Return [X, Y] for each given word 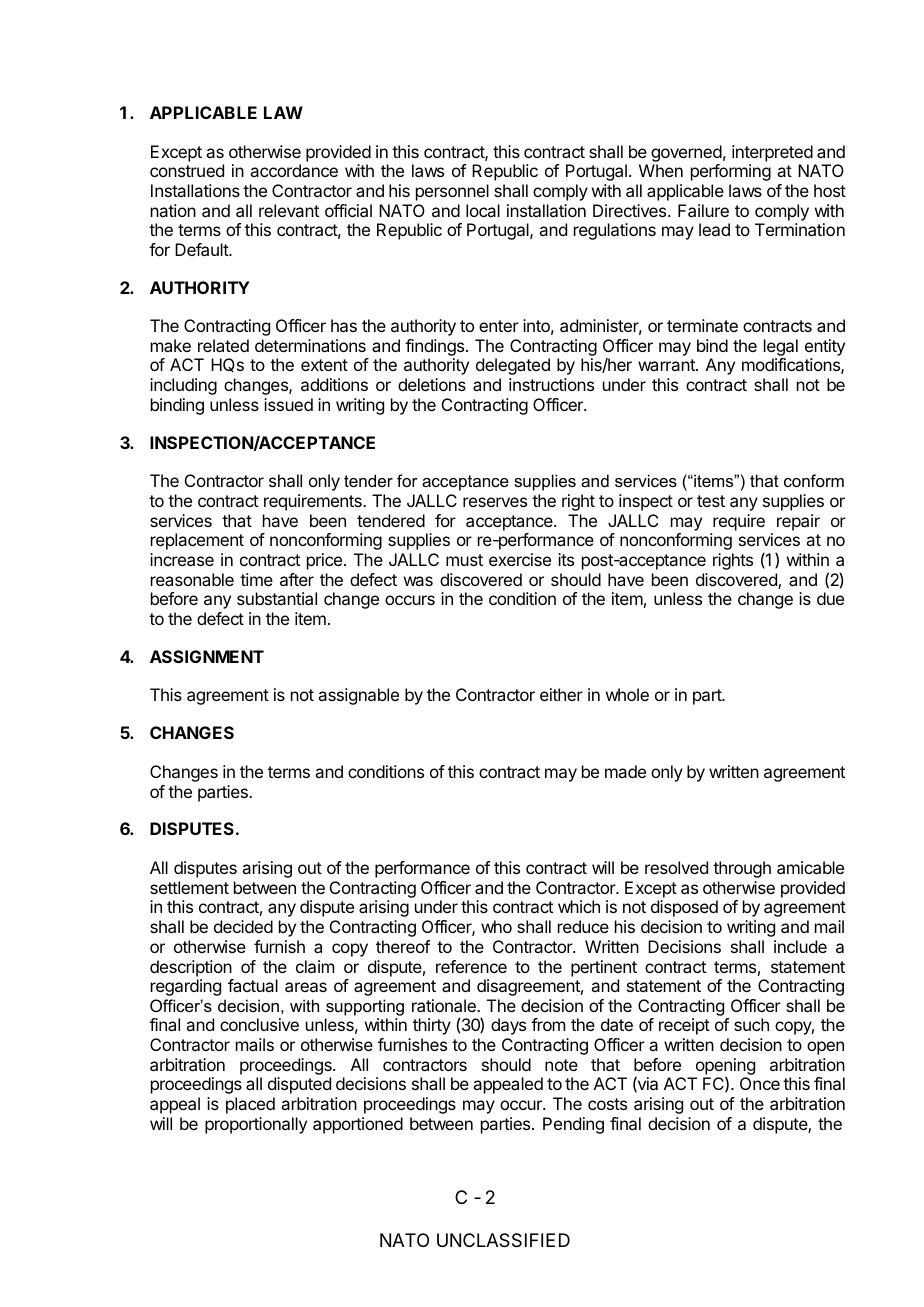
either [561, 694]
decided [243, 926]
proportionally [256, 1125]
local [483, 210]
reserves [495, 502]
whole [627, 694]
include [800, 946]
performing [731, 172]
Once [760, 1083]
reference [471, 966]
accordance [294, 170]
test [711, 501]
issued [288, 404]
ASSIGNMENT [207, 656]
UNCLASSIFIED [503, 1240]
